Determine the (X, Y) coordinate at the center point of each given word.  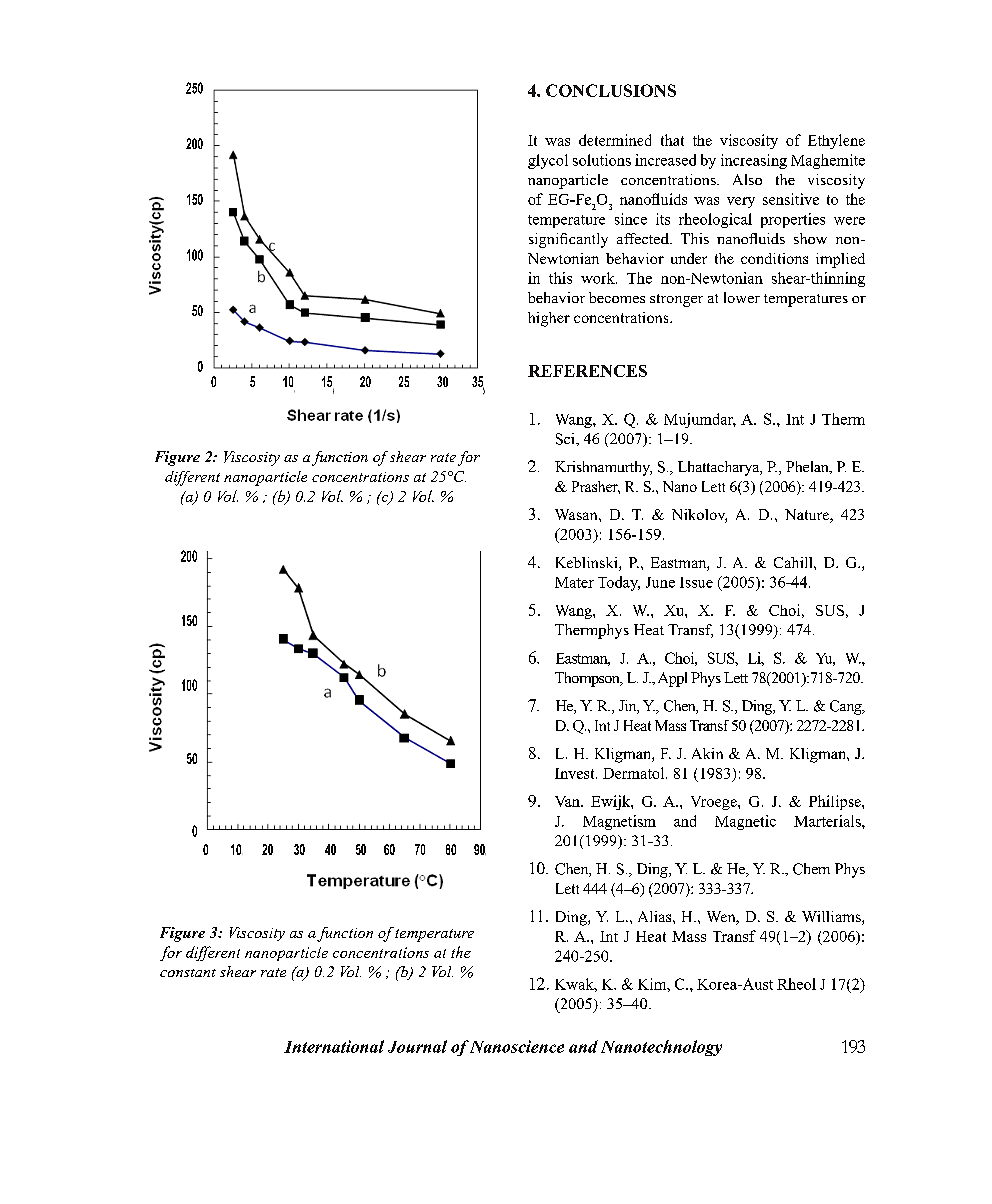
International (334, 1046)
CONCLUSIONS (611, 90)
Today (619, 583)
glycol (548, 161)
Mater (574, 582)
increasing (754, 161)
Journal (417, 1046)
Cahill (794, 562)
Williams (832, 918)
